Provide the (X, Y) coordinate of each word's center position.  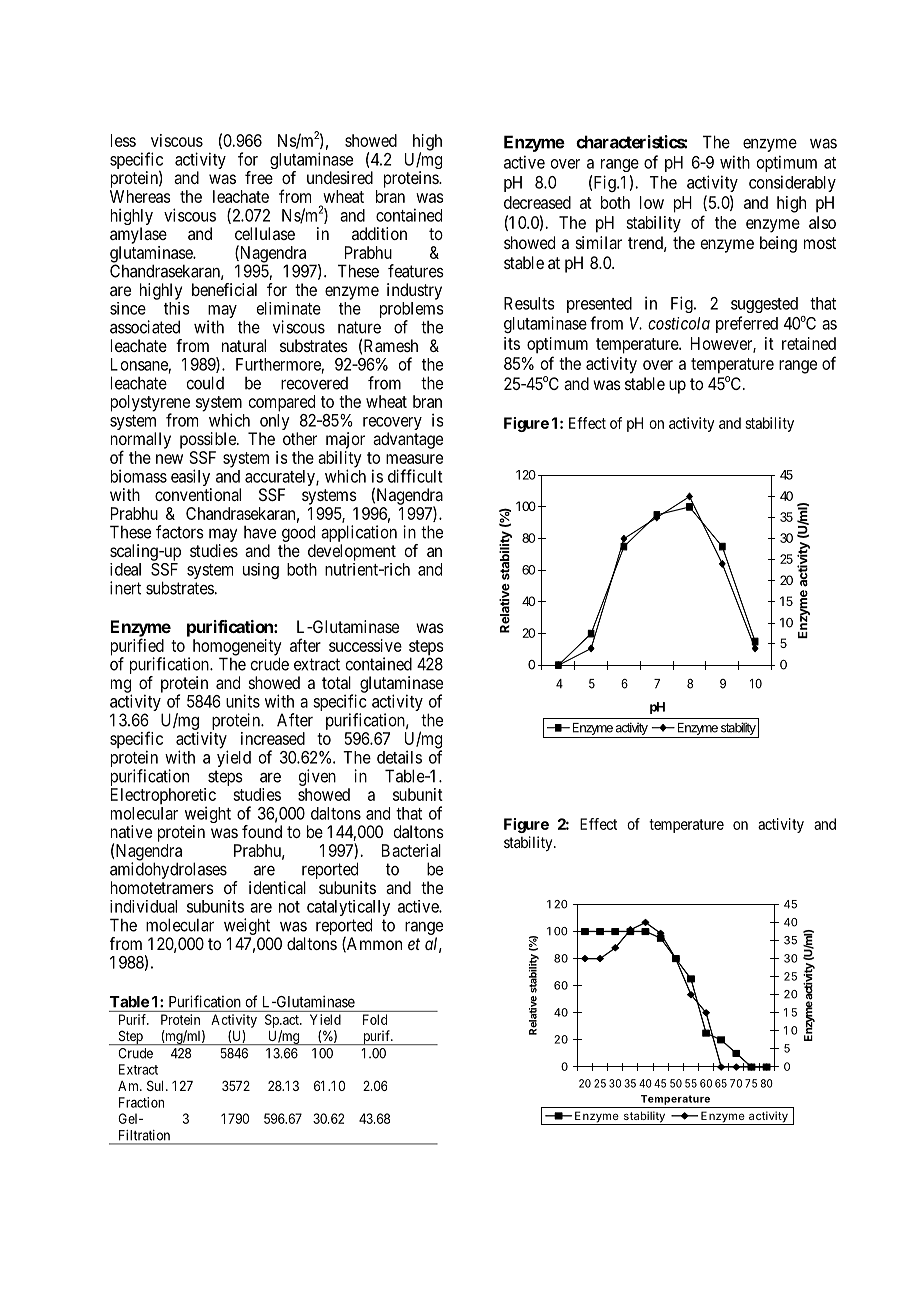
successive (365, 645)
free (259, 177)
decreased (537, 202)
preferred (747, 324)
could (205, 383)
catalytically (348, 909)
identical (277, 887)
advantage (408, 440)
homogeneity (237, 648)
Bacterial (411, 850)
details (399, 757)
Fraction (141, 1102)
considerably (792, 183)
